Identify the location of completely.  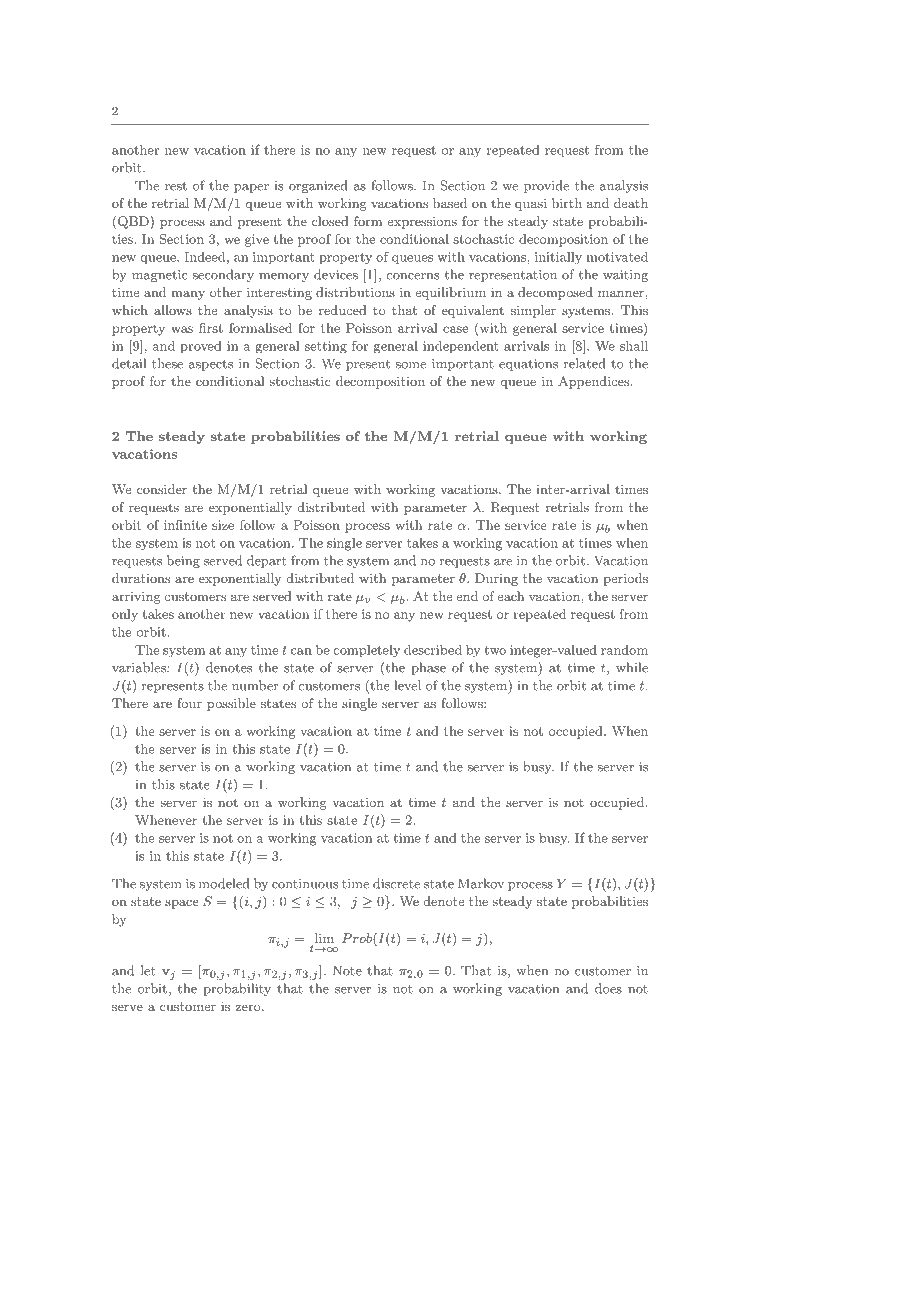
(366, 651).
